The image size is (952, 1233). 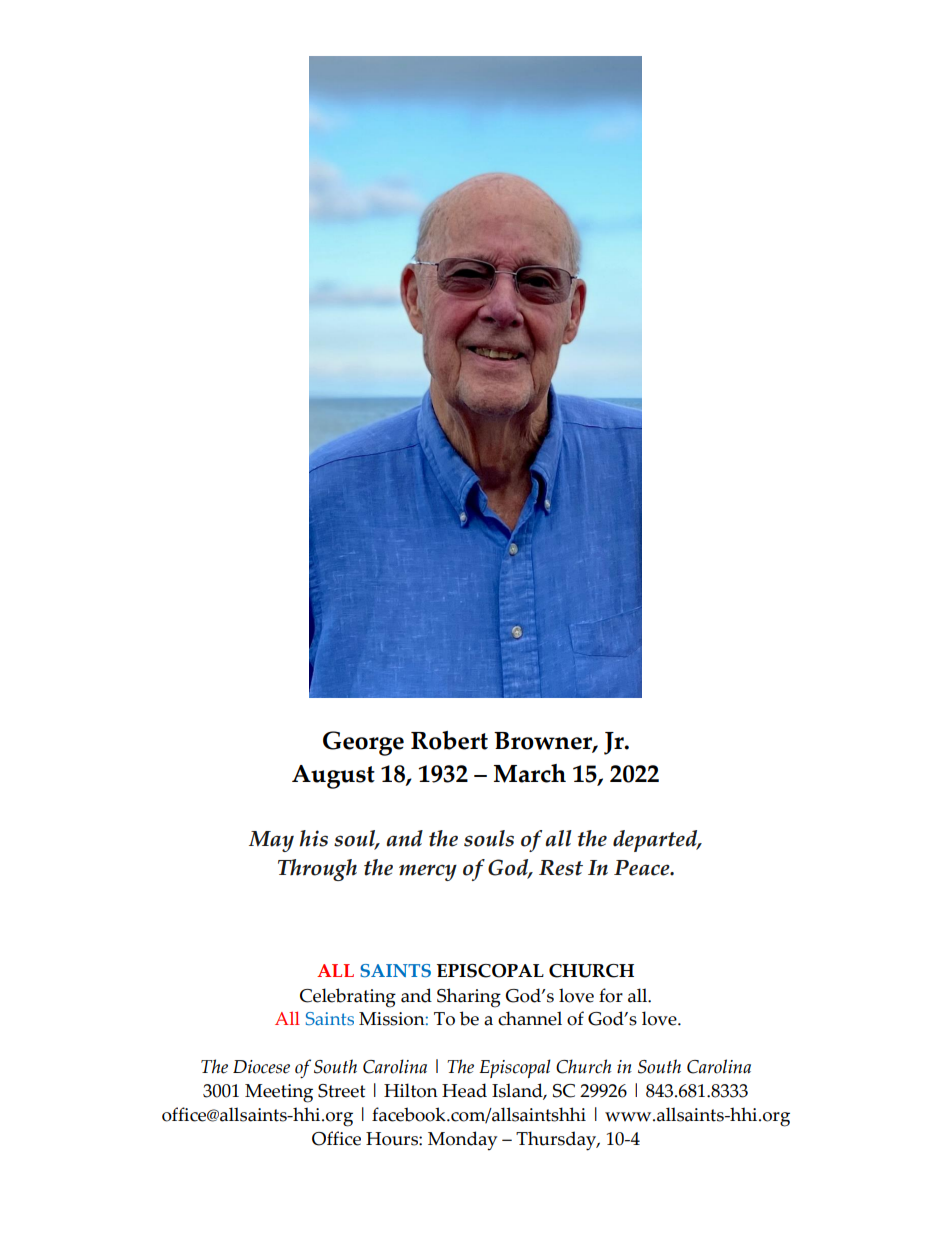 I want to click on Robert, so click(x=449, y=740).
